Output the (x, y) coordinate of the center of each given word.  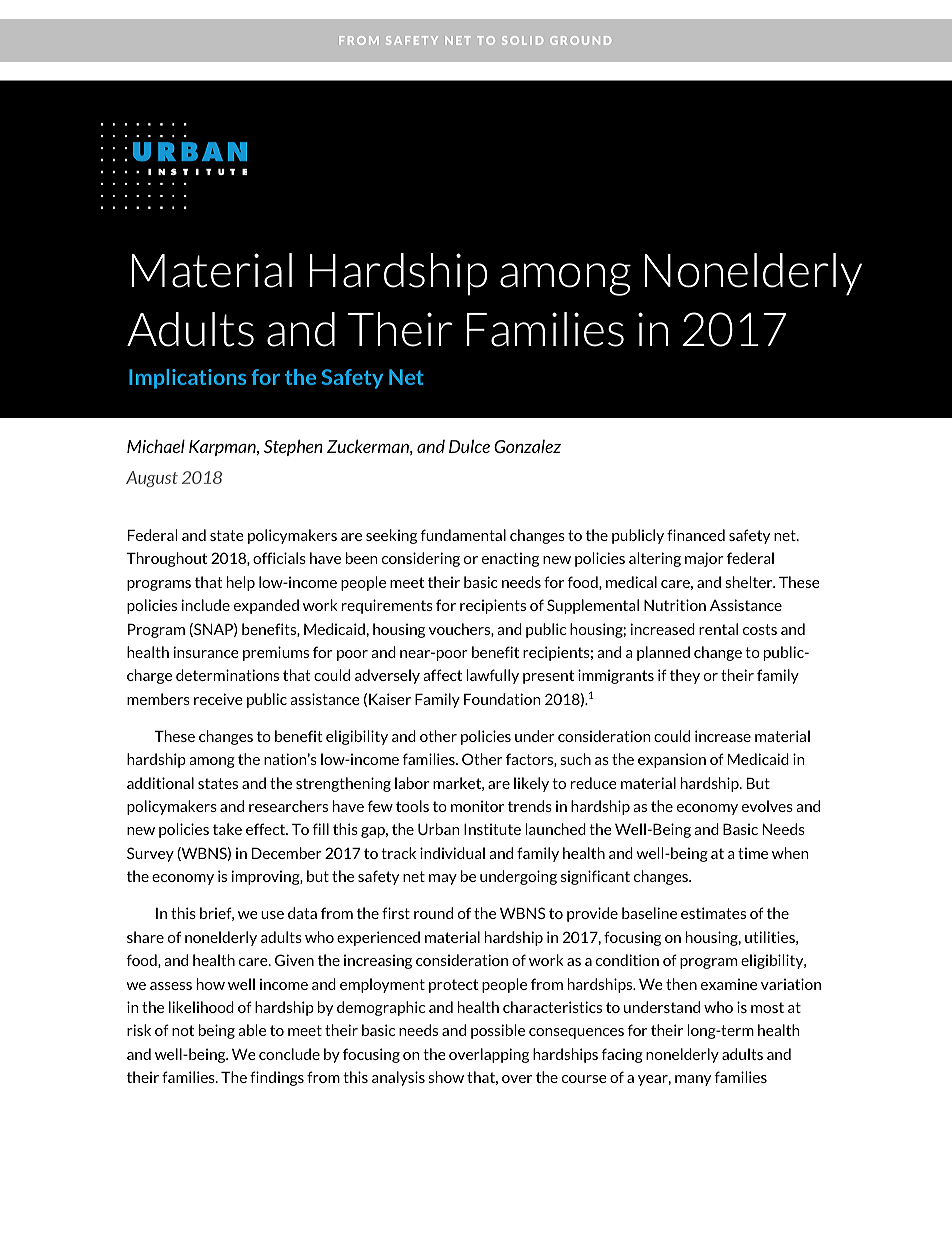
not (183, 1030)
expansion (672, 760)
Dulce (469, 446)
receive (218, 699)
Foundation (502, 699)
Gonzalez (527, 446)
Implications (187, 379)
